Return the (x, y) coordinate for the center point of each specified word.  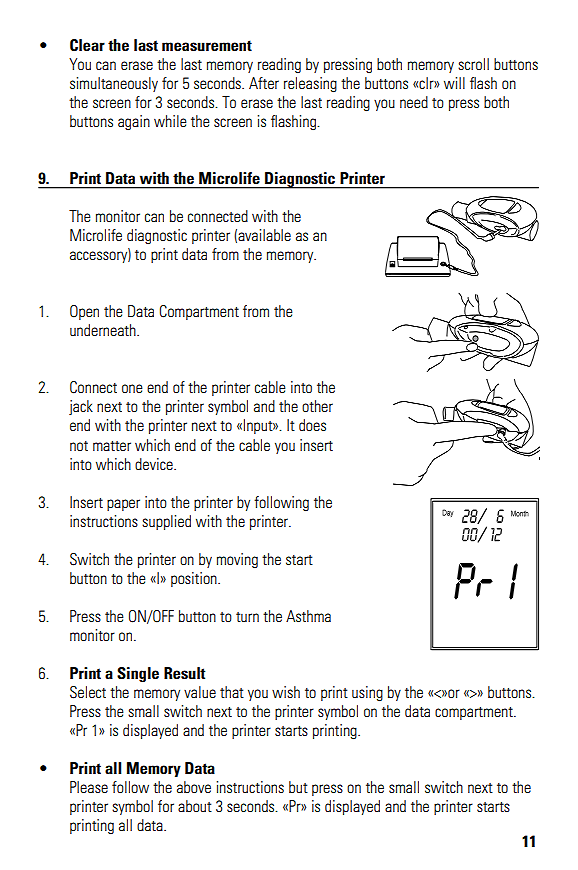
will (454, 83)
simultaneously (114, 84)
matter (112, 446)
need (414, 102)
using (367, 693)
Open (84, 312)
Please (89, 787)
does (312, 425)
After (264, 83)
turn (247, 617)
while (170, 121)
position (195, 579)
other (317, 406)
